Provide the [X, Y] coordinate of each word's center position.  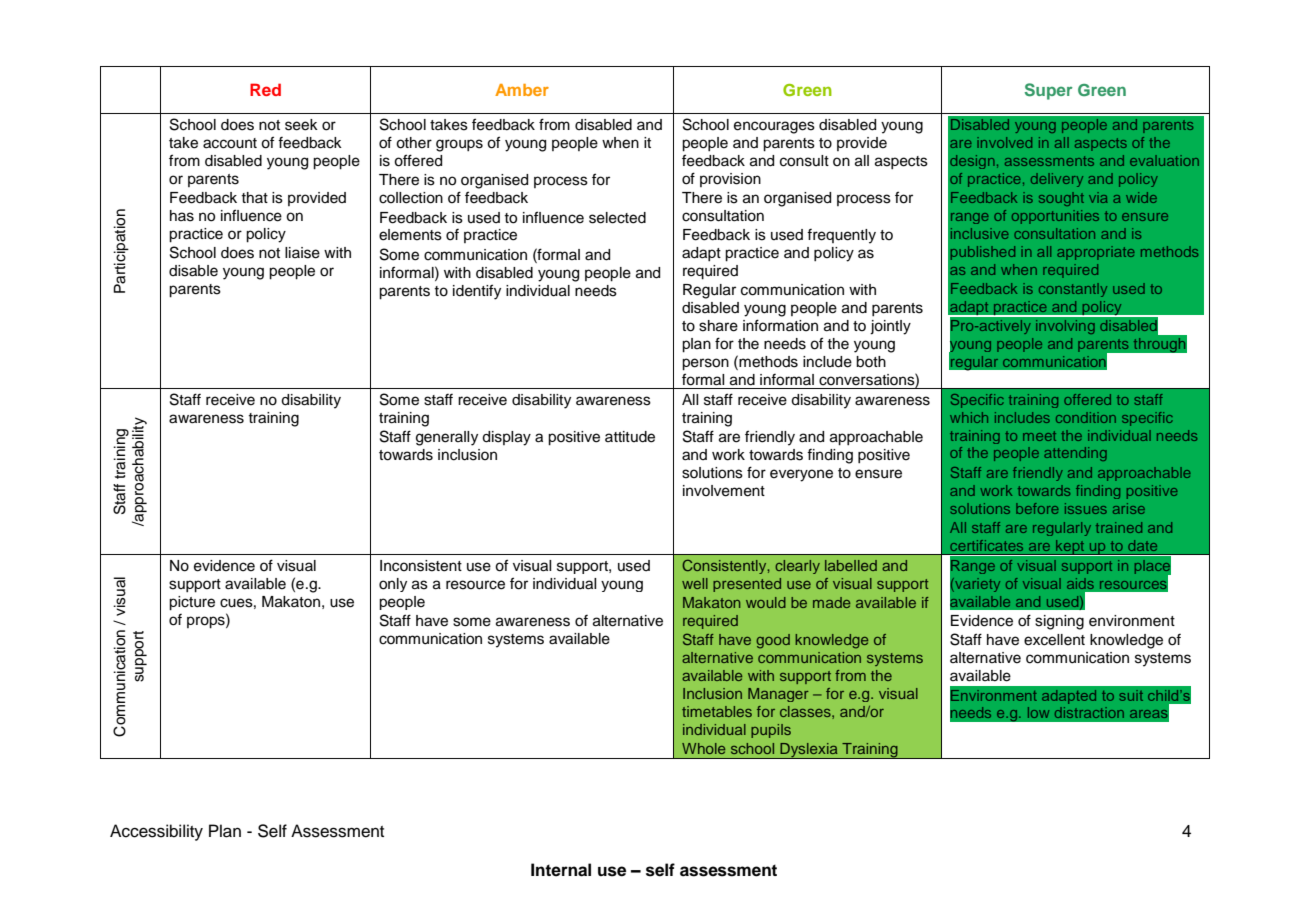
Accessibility [156, 832]
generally [447, 438]
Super [1049, 91]
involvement [724, 491]
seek [301, 125]
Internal [561, 870]
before [1037, 508]
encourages [774, 127]
